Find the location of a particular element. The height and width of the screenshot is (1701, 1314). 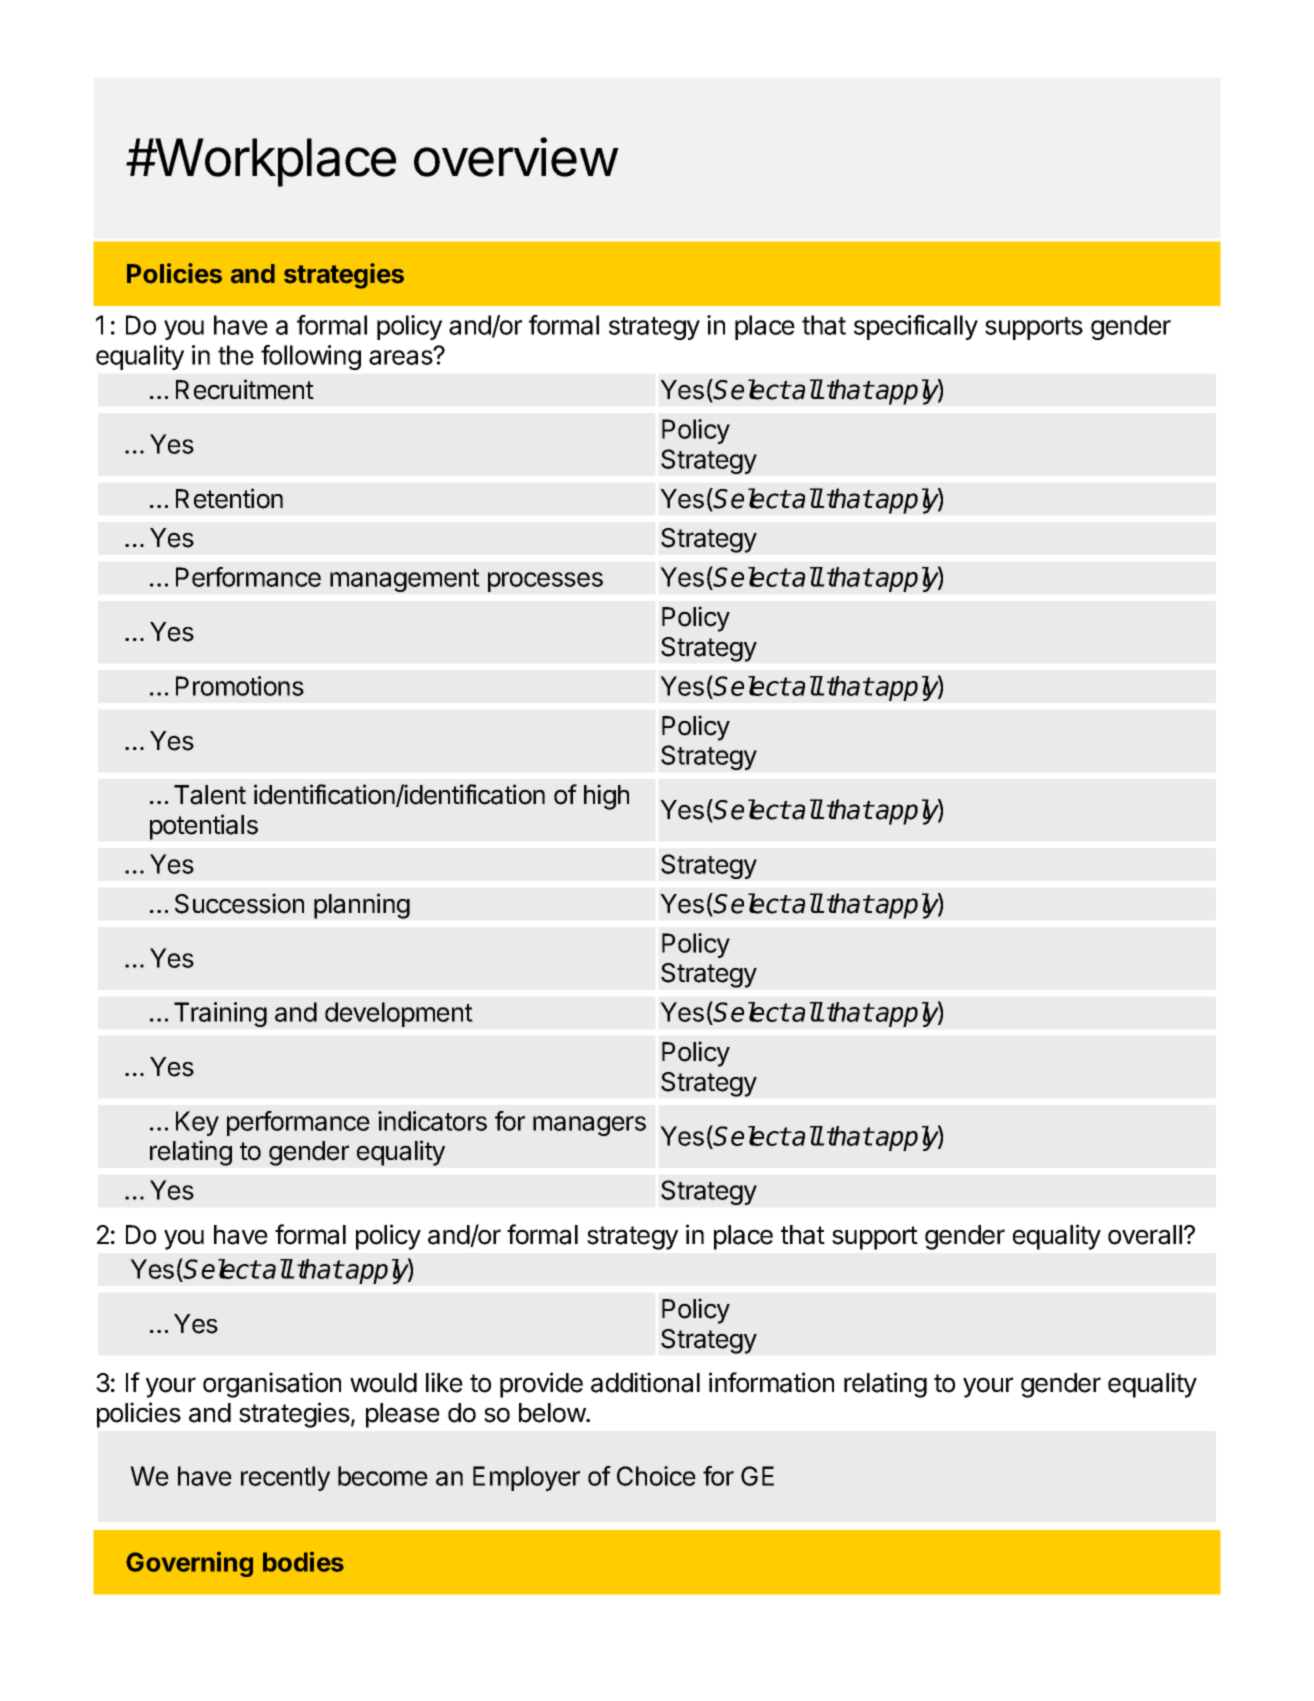

high is located at coordinates (606, 797).
